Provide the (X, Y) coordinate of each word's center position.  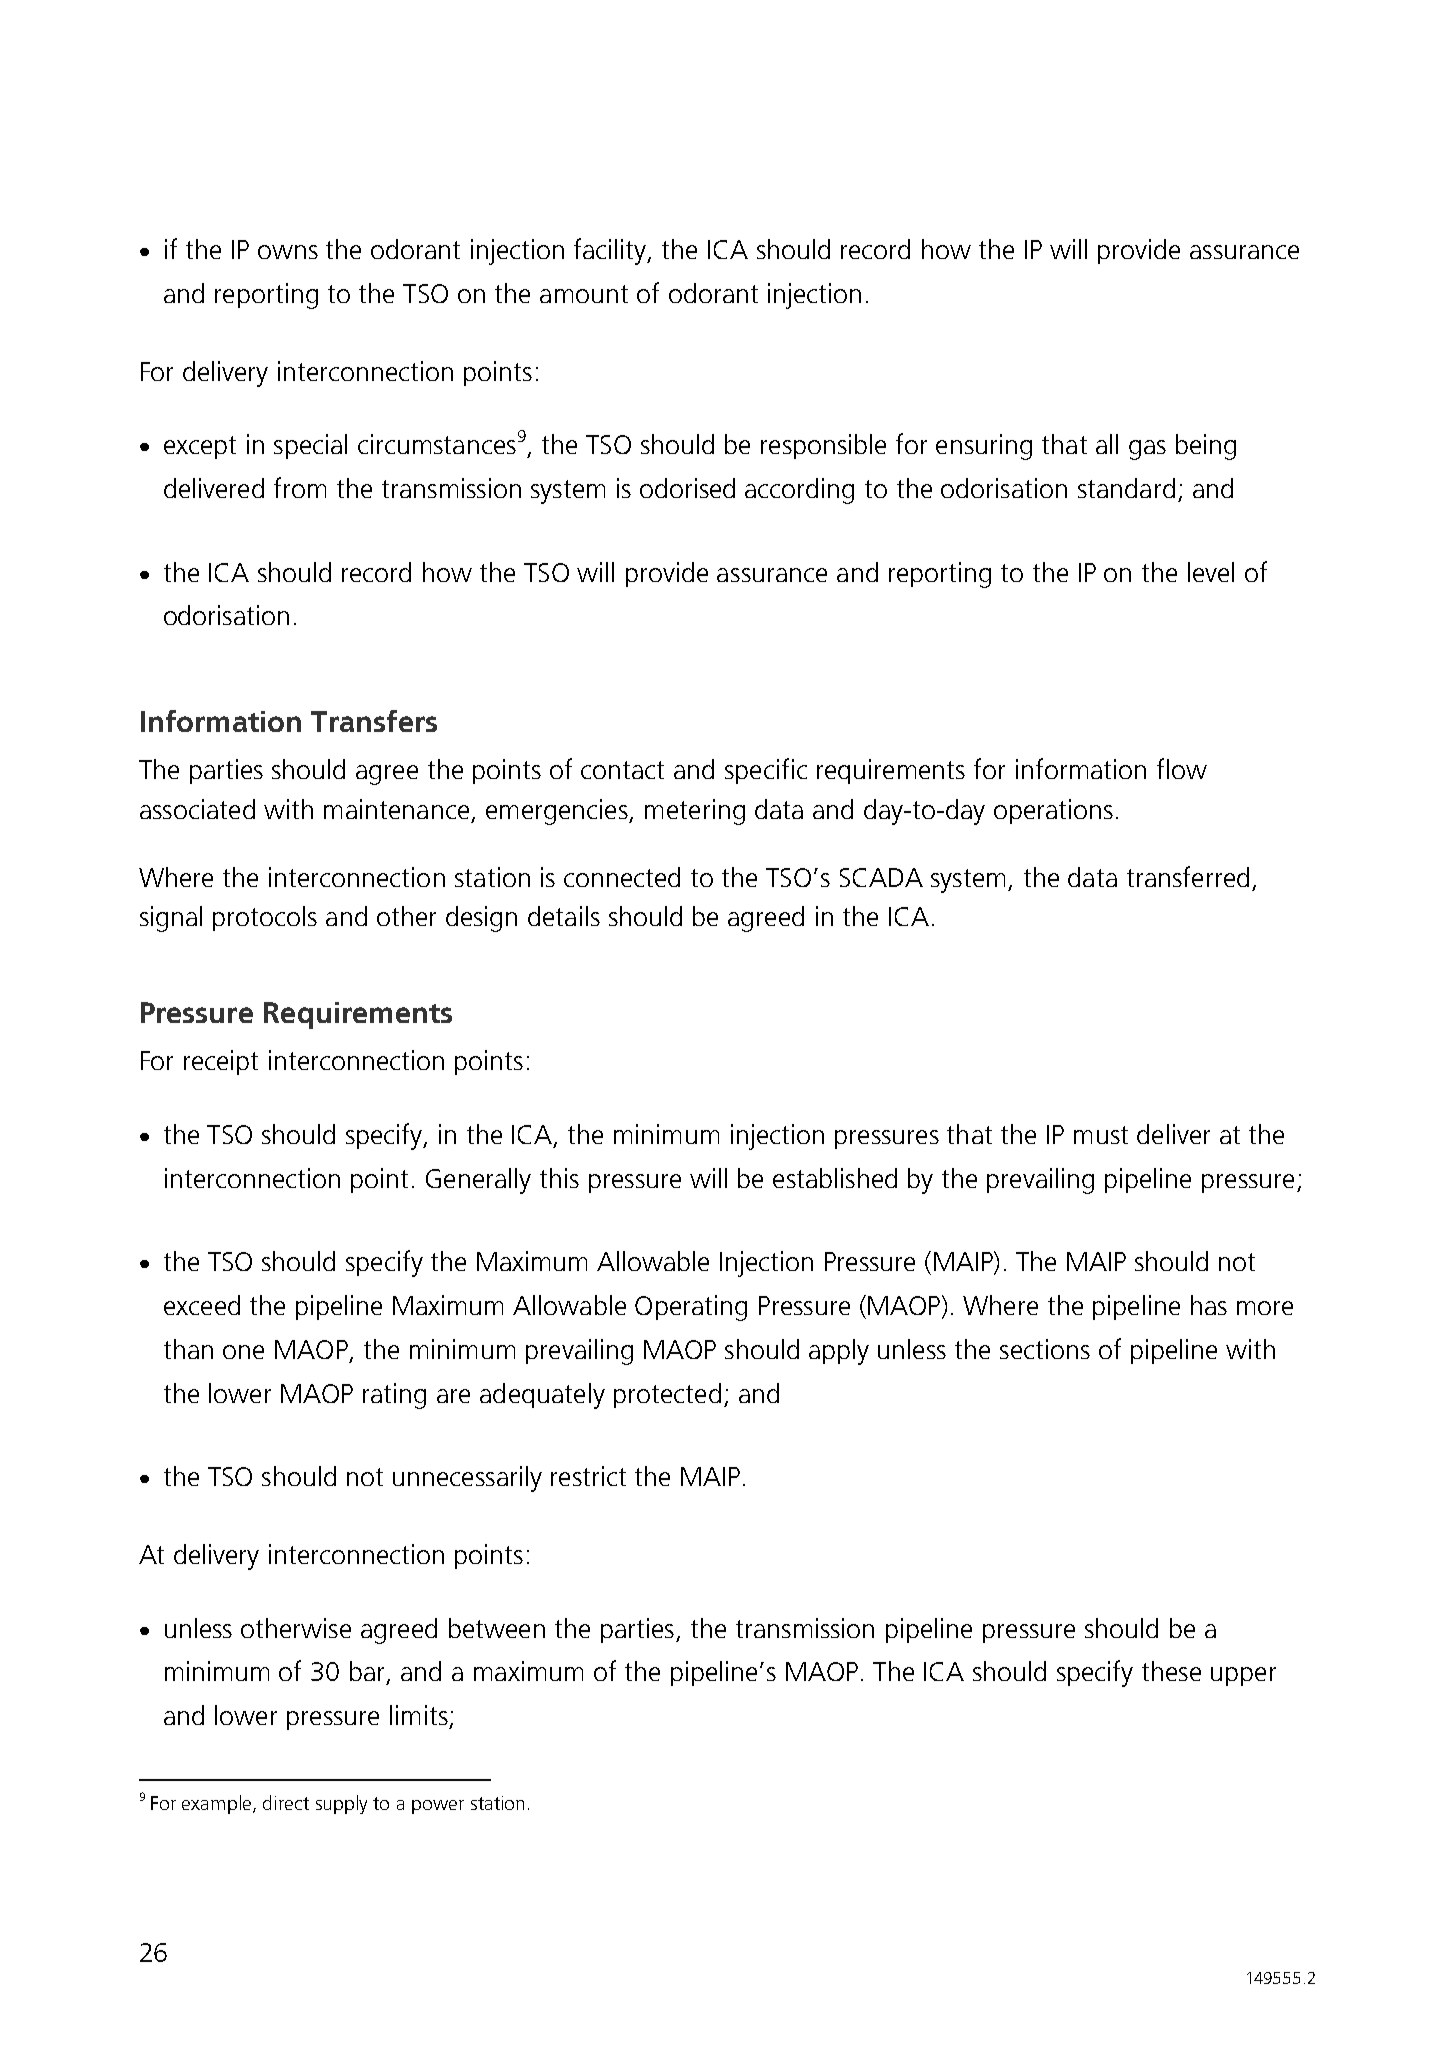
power (438, 1807)
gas (1147, 450)
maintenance (396, 809)
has (1209, 1305)
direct (286, 1802)
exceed (202, 1305)
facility (611, 251)
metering (695, 812)
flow (1182, 768)
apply (839, 1352)
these (1171, 1671)
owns (288, 252)
